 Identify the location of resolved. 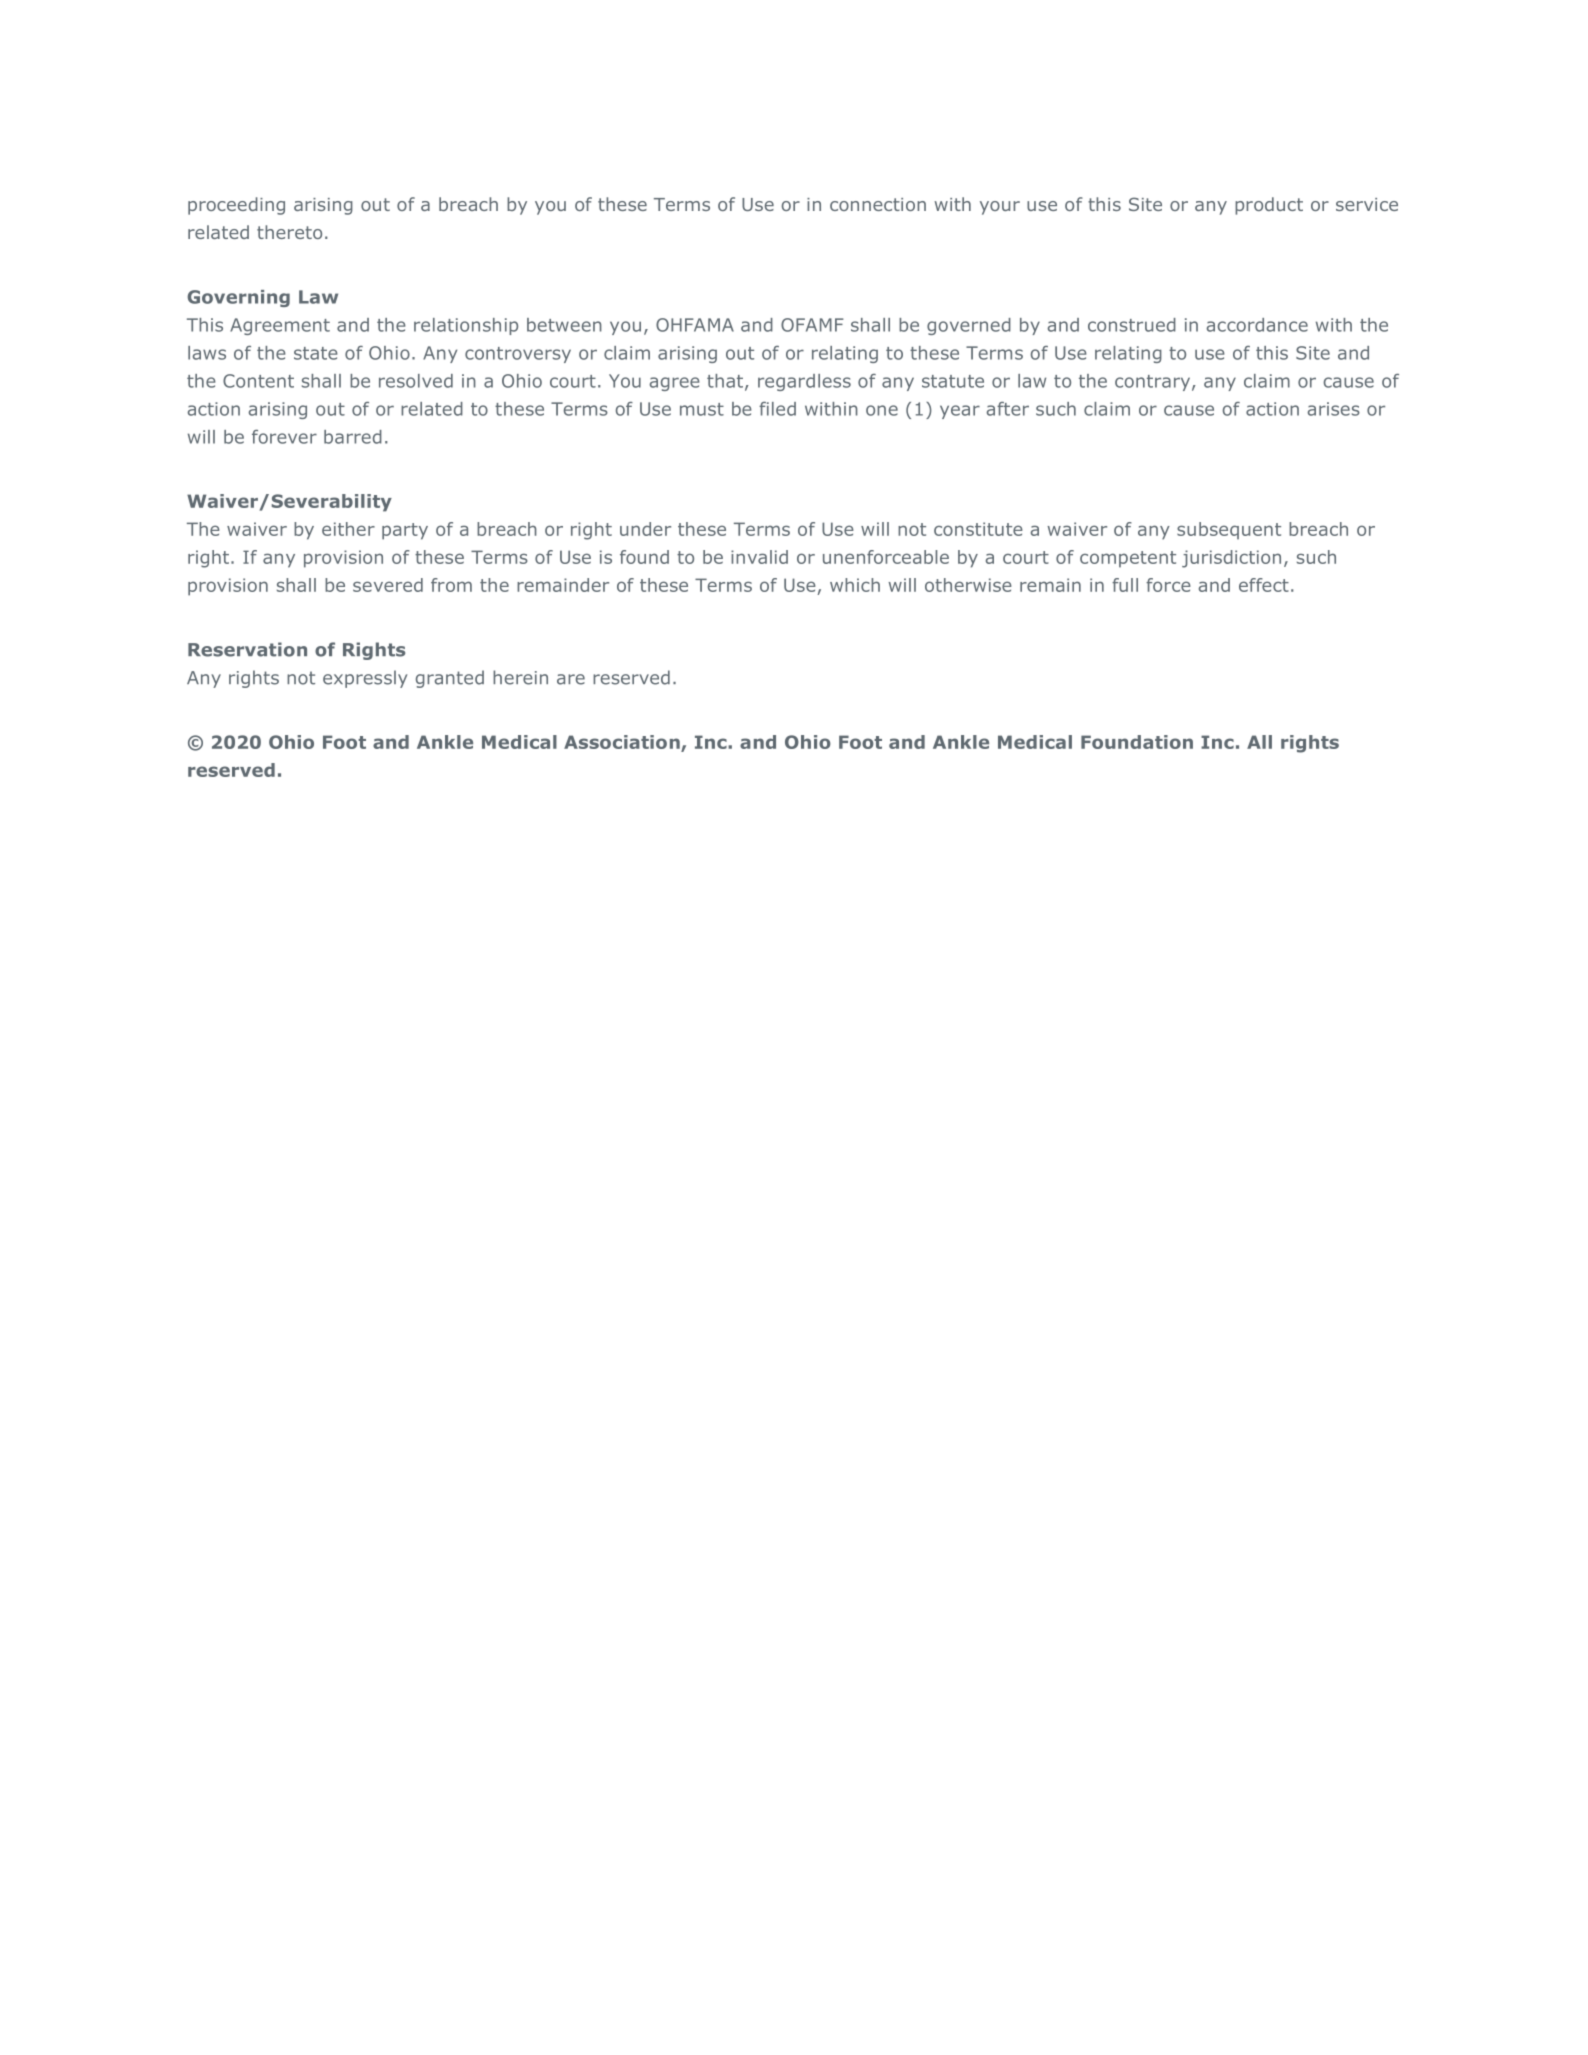
(416, 381).
